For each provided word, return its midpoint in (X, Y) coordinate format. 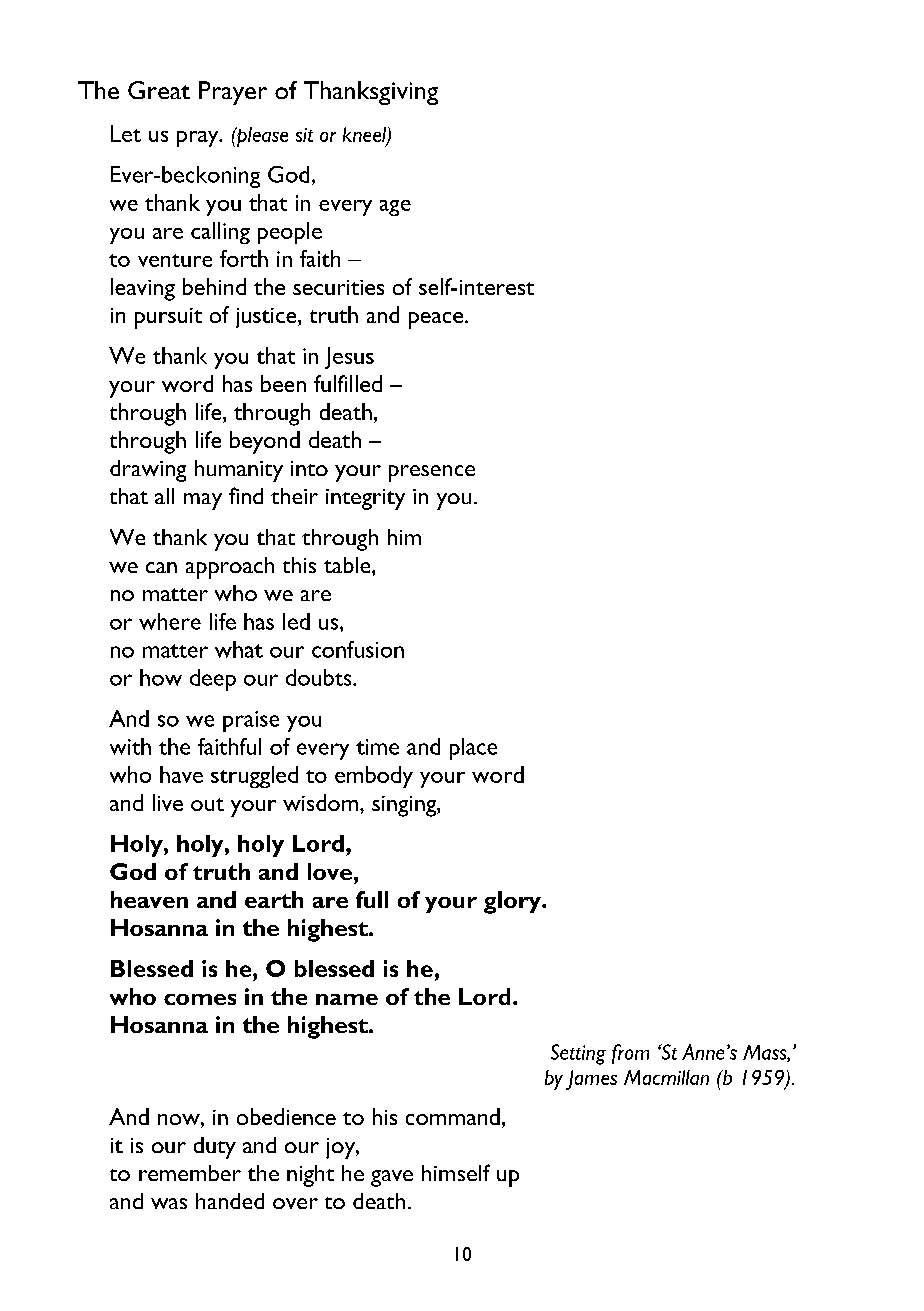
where (170, 621)
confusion (358, 649)
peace (437, 320)
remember (190, 1173)
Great (159, 90)
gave (392, 1178)
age (395, 208)
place (473, 749)
